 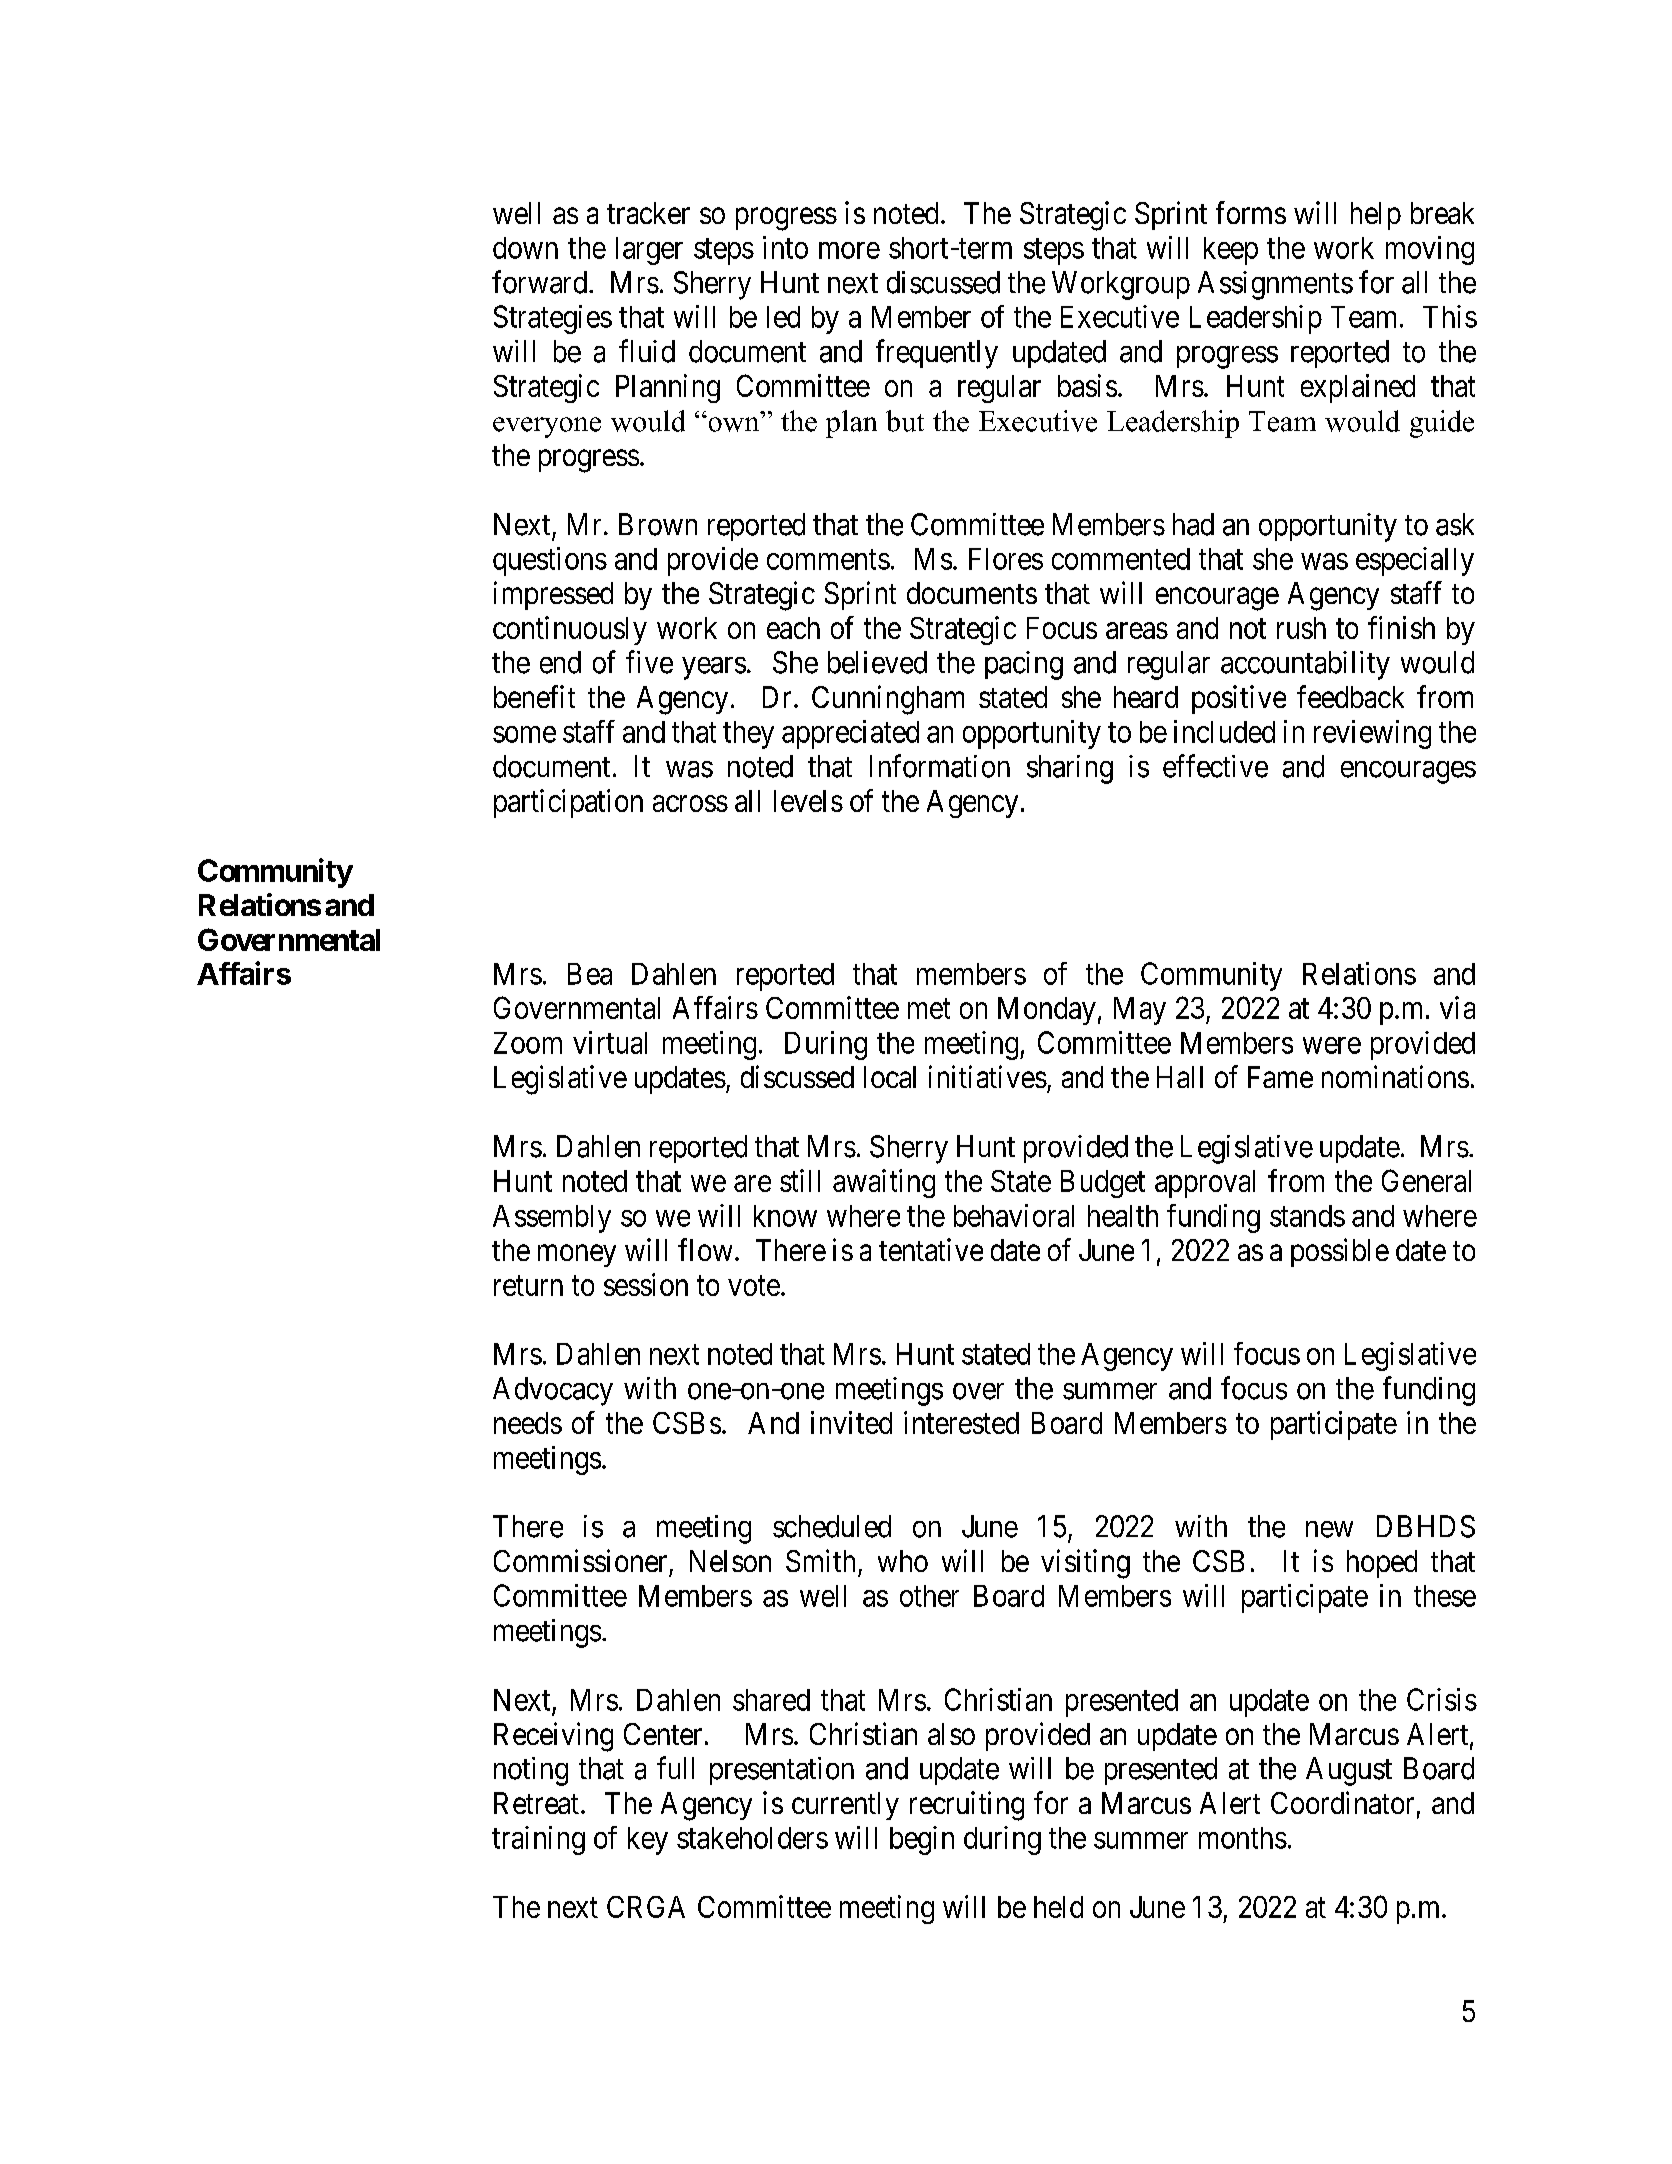 I want to click on help, so click(x=1376, y=216).
